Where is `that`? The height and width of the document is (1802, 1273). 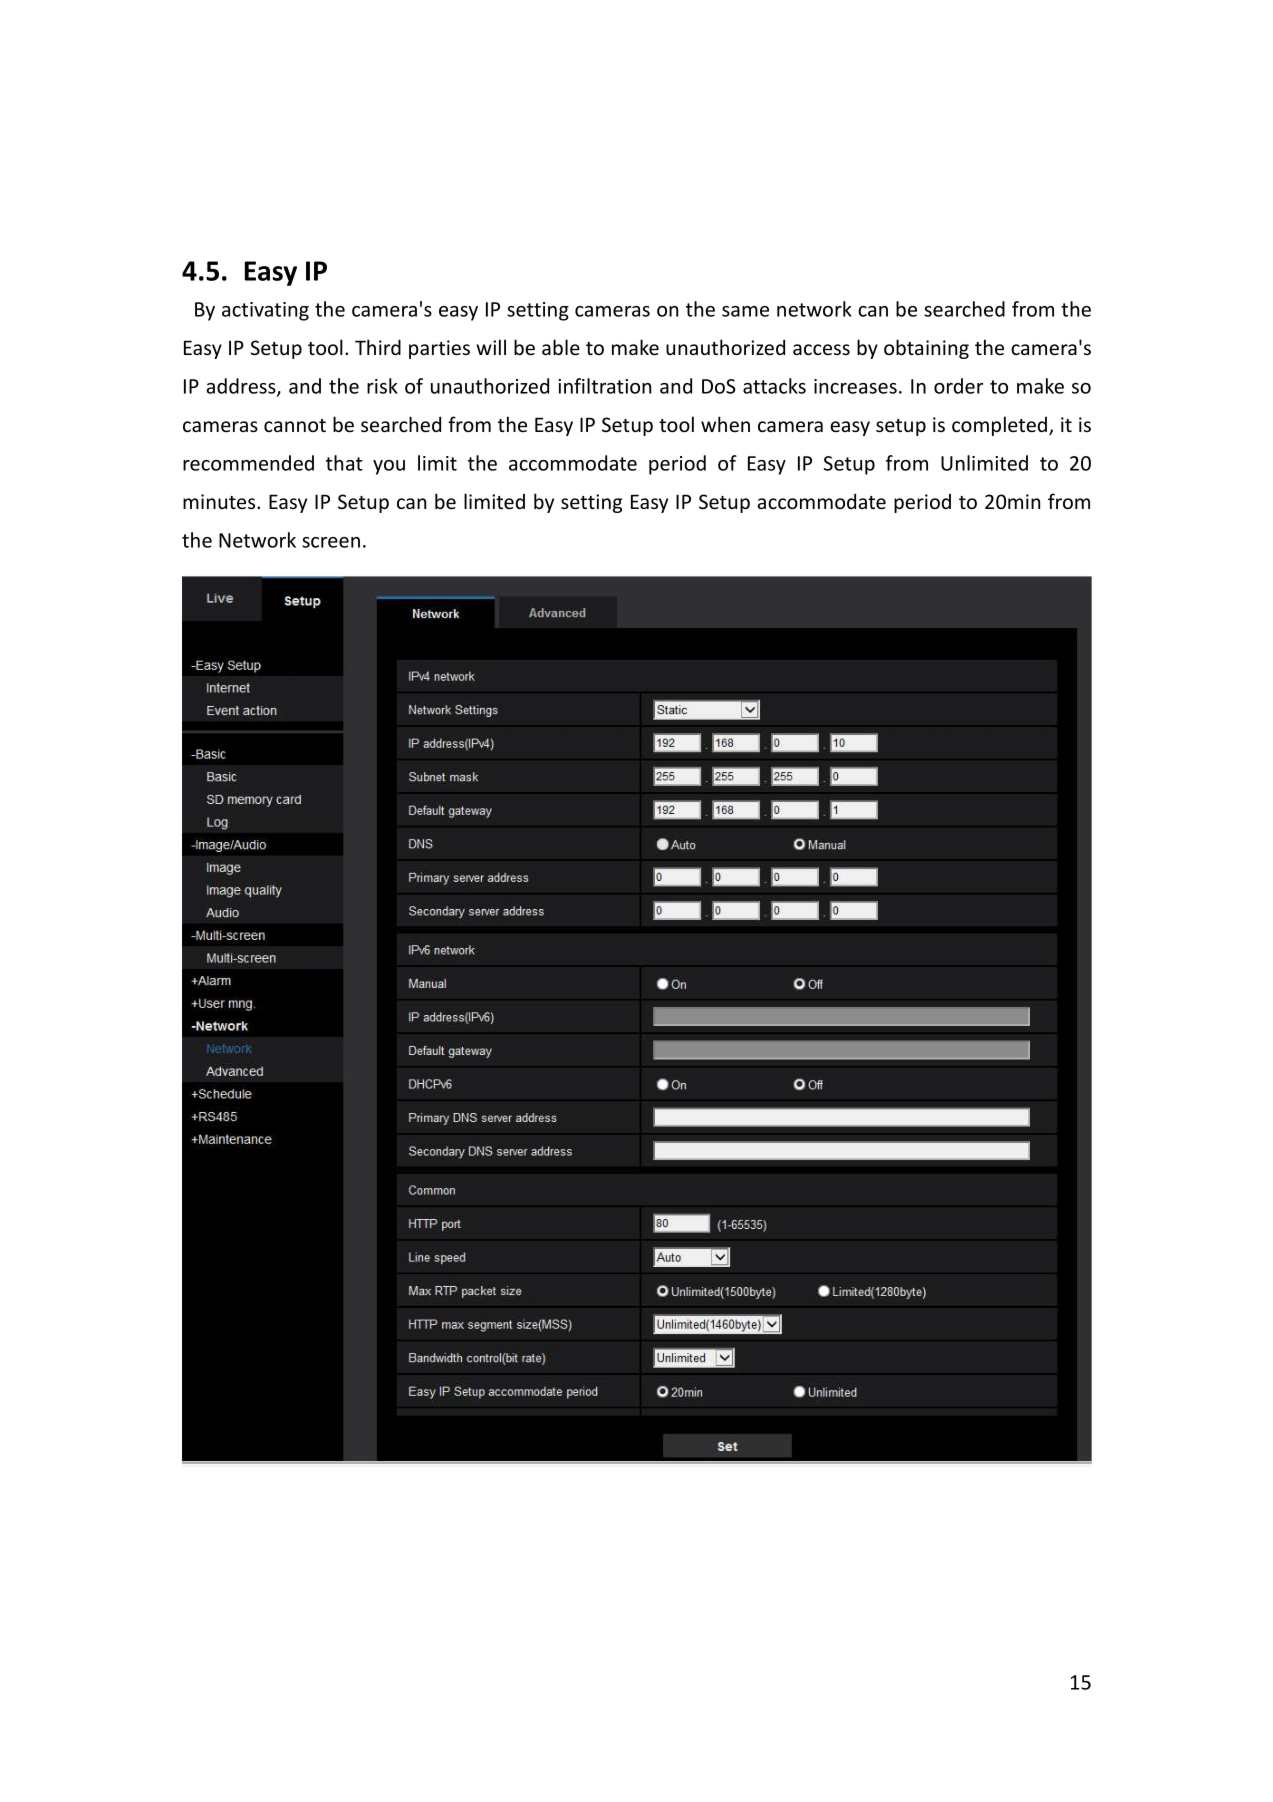
that is located at coordinates (344, 463).
